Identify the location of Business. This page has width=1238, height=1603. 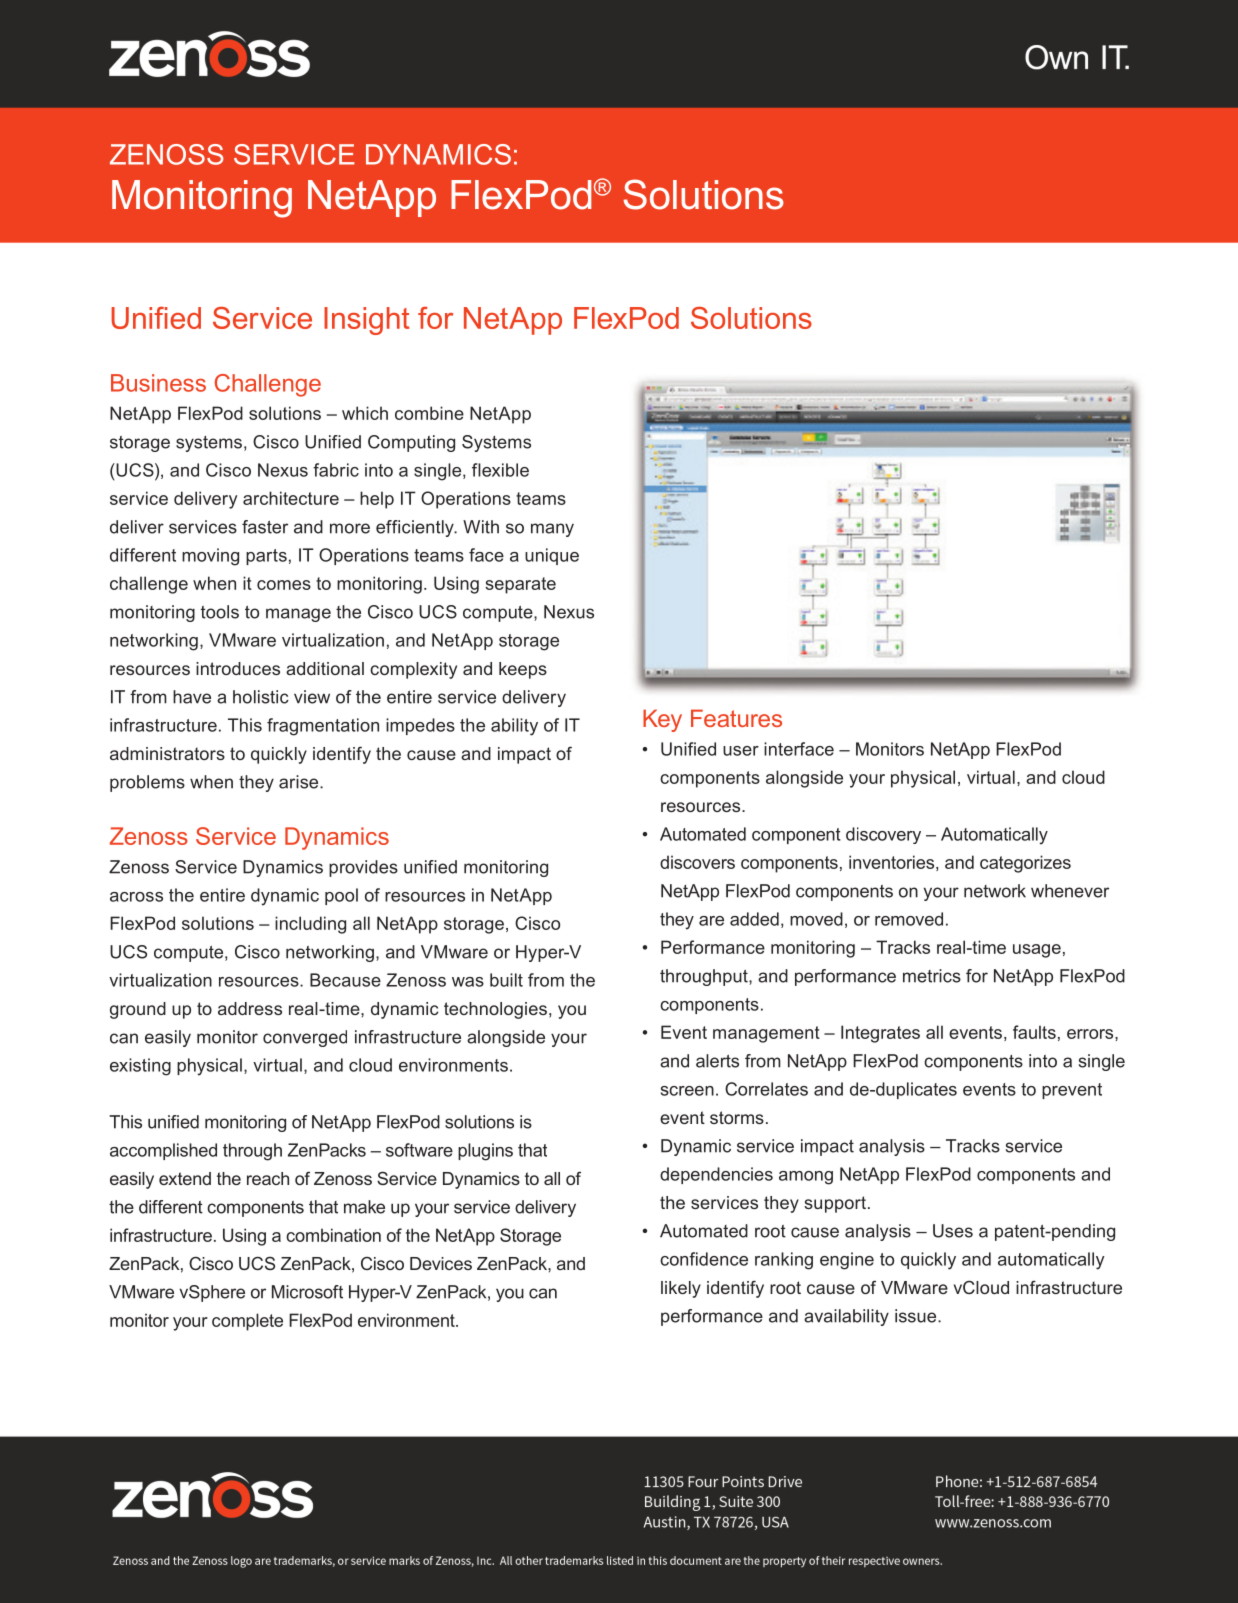
(158, 383).
